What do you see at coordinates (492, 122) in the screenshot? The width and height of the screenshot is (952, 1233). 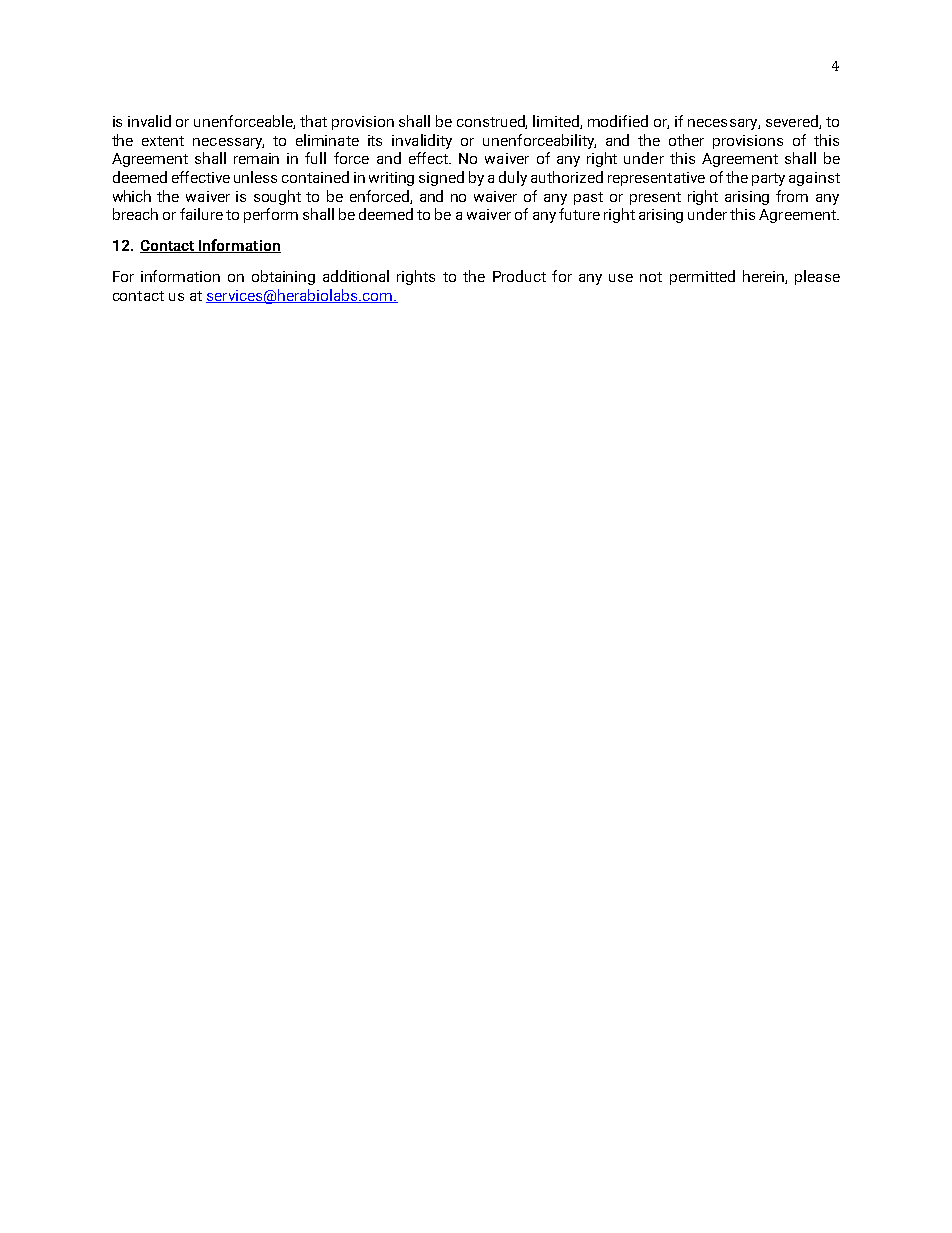 I see `construed` at bounding box center [492, 122].
